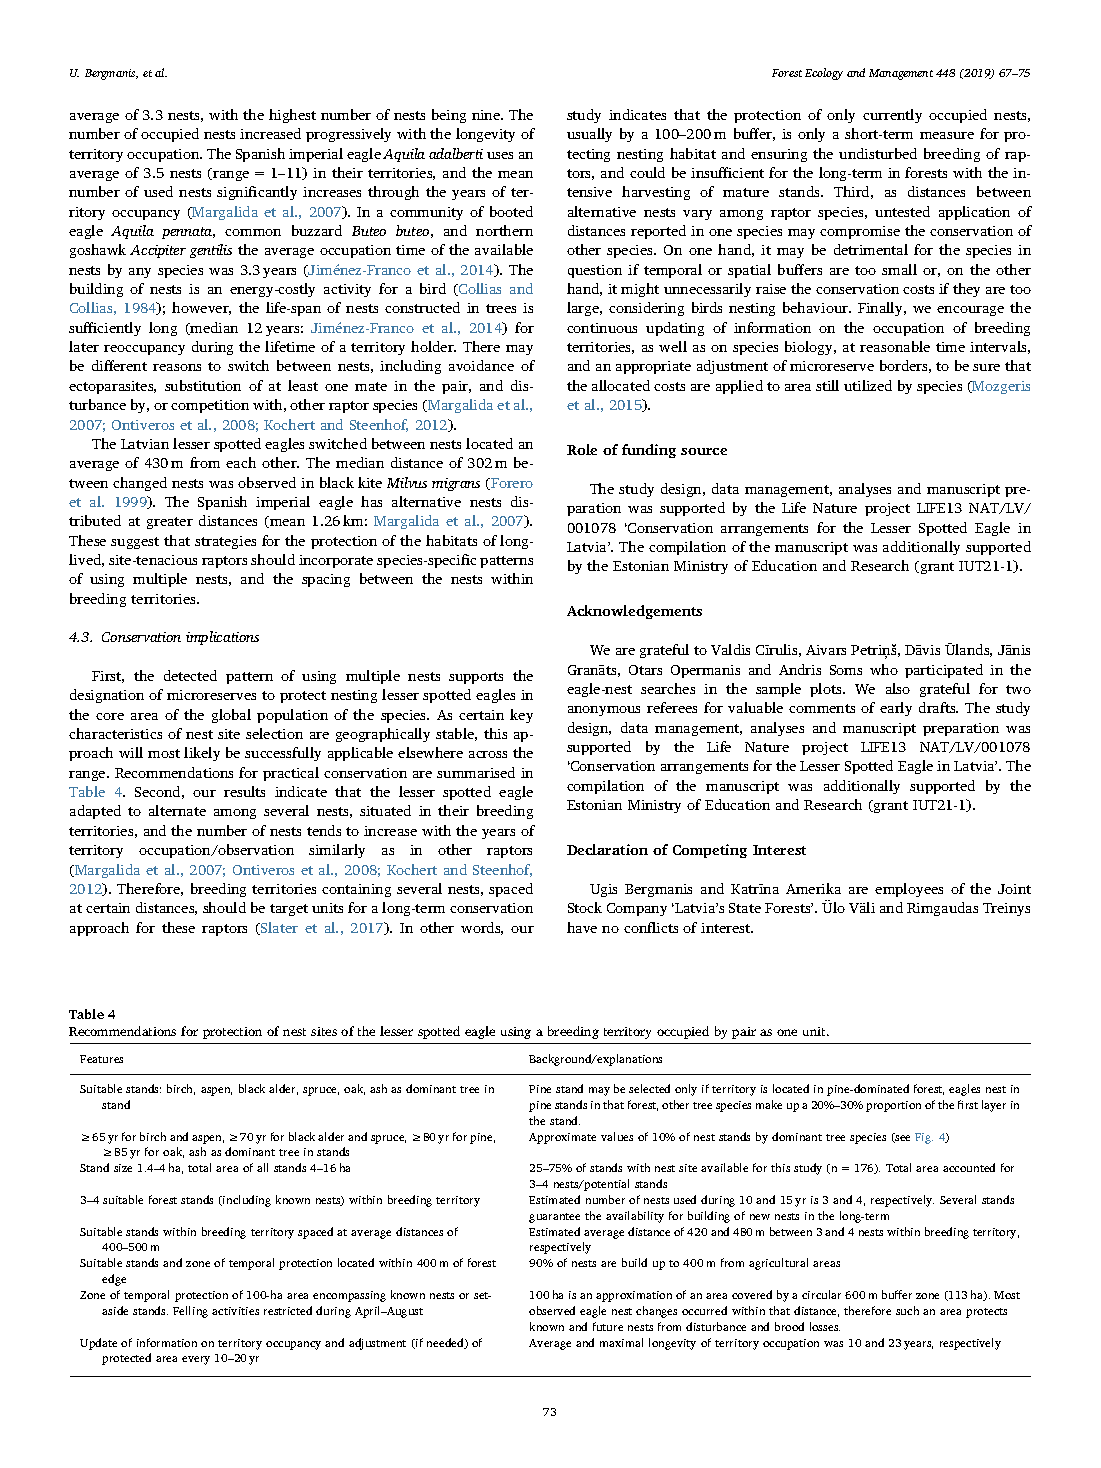  I want to click on early, so click(896, 709).
